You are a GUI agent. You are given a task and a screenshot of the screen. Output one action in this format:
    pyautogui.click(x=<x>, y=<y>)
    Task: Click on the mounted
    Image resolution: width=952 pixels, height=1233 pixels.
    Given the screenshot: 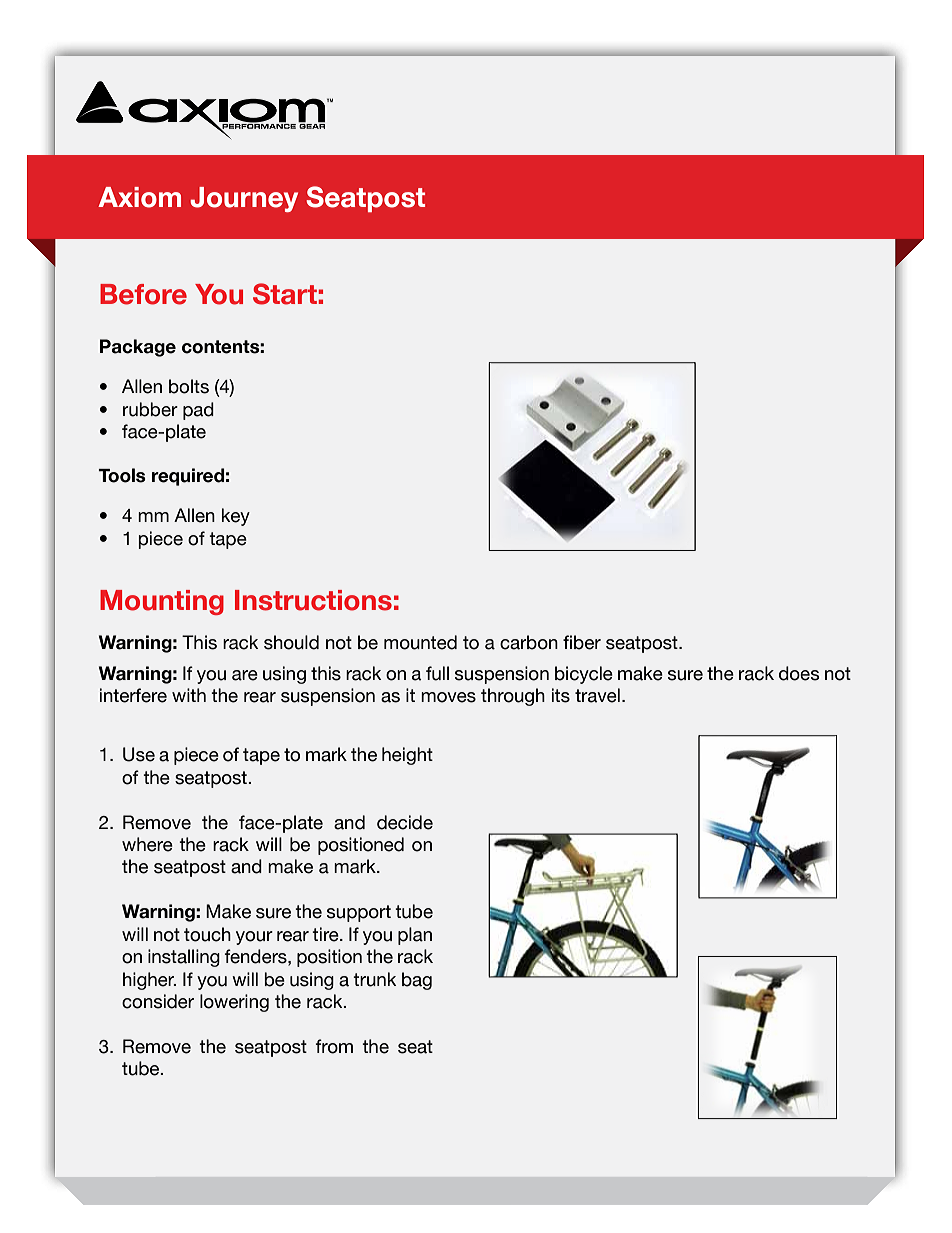 What is the action you would take?
    pyautogui.click(x=420, y=642)
